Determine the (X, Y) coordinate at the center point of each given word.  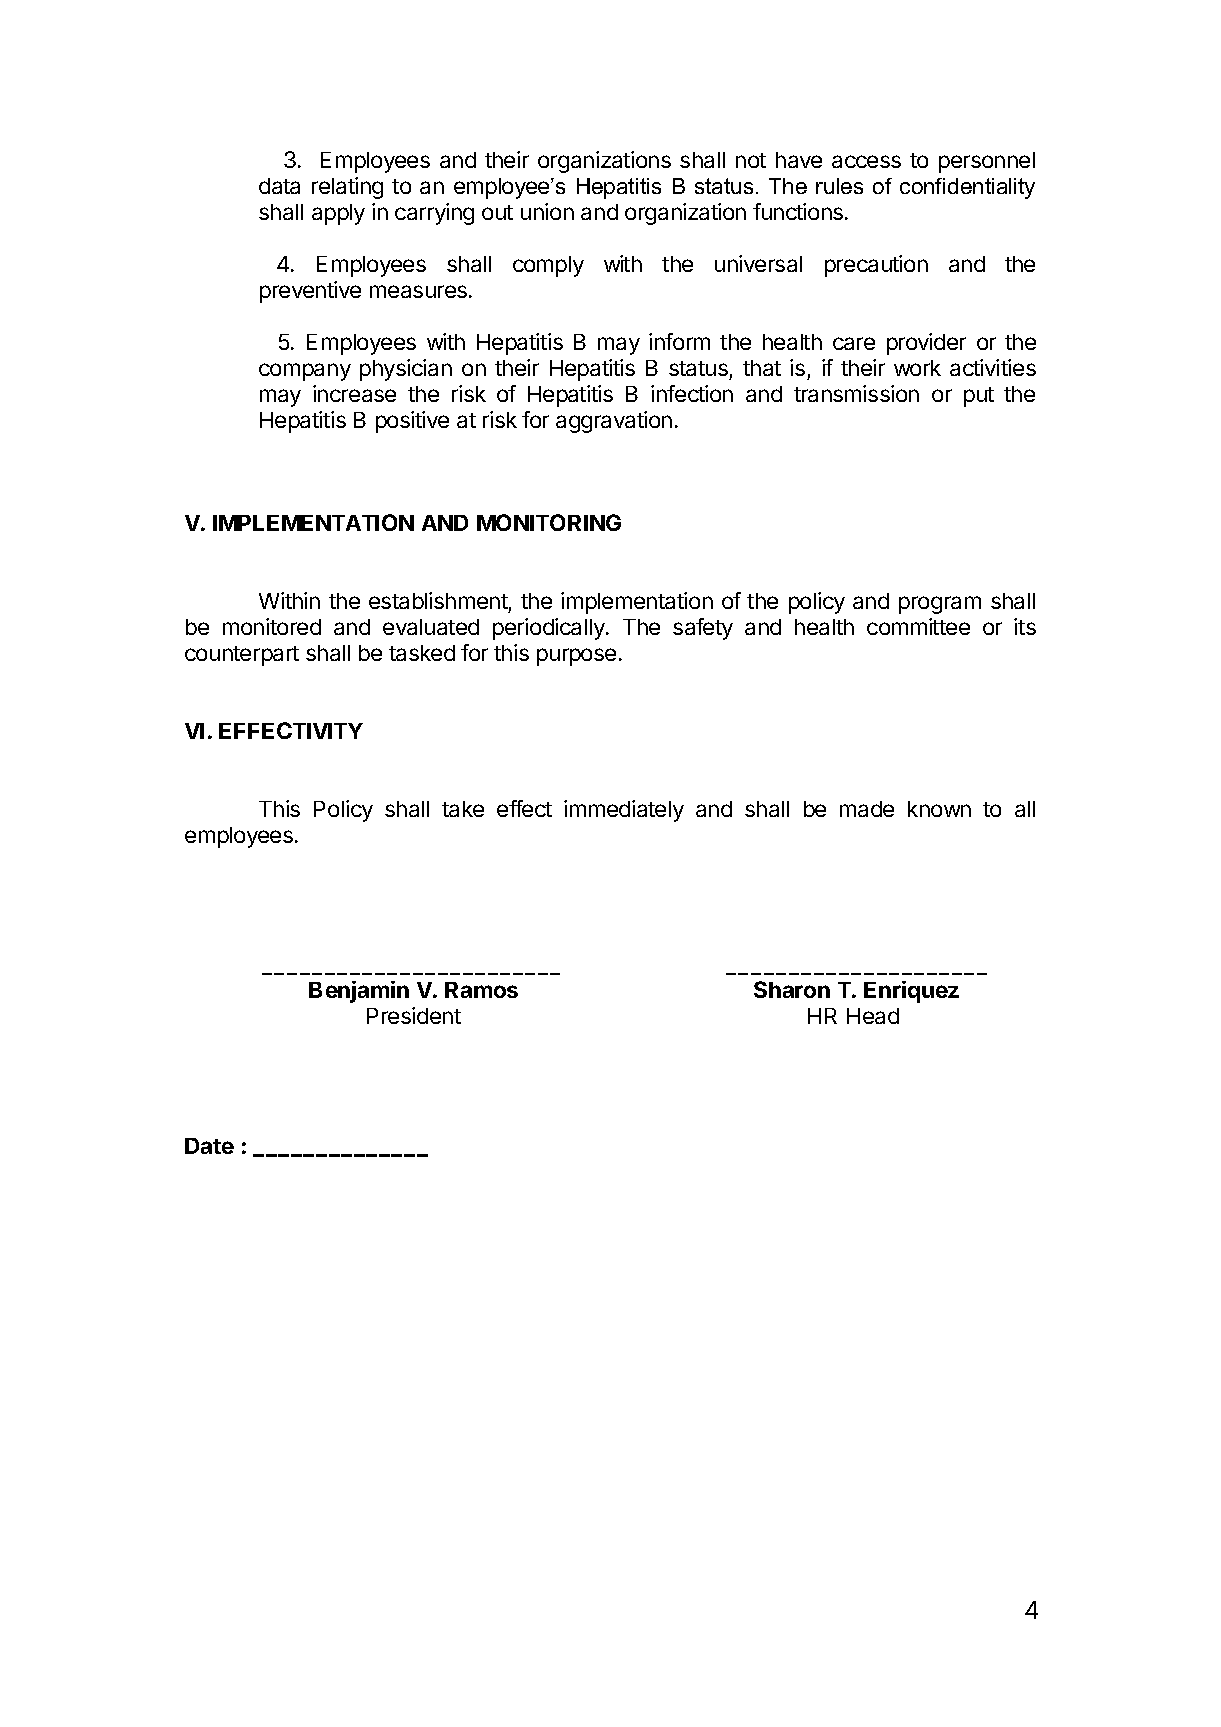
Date (209, 1146)
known (939, 809)
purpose (576, 657)
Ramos (481, 990)
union (547, 211)
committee (918, 626)
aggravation (614, 422)
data (279, 186)
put (979, 397)
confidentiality (967, 188)
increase (354, 393)
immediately (624, 811)
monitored (272, 626)
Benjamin (359, 992)
